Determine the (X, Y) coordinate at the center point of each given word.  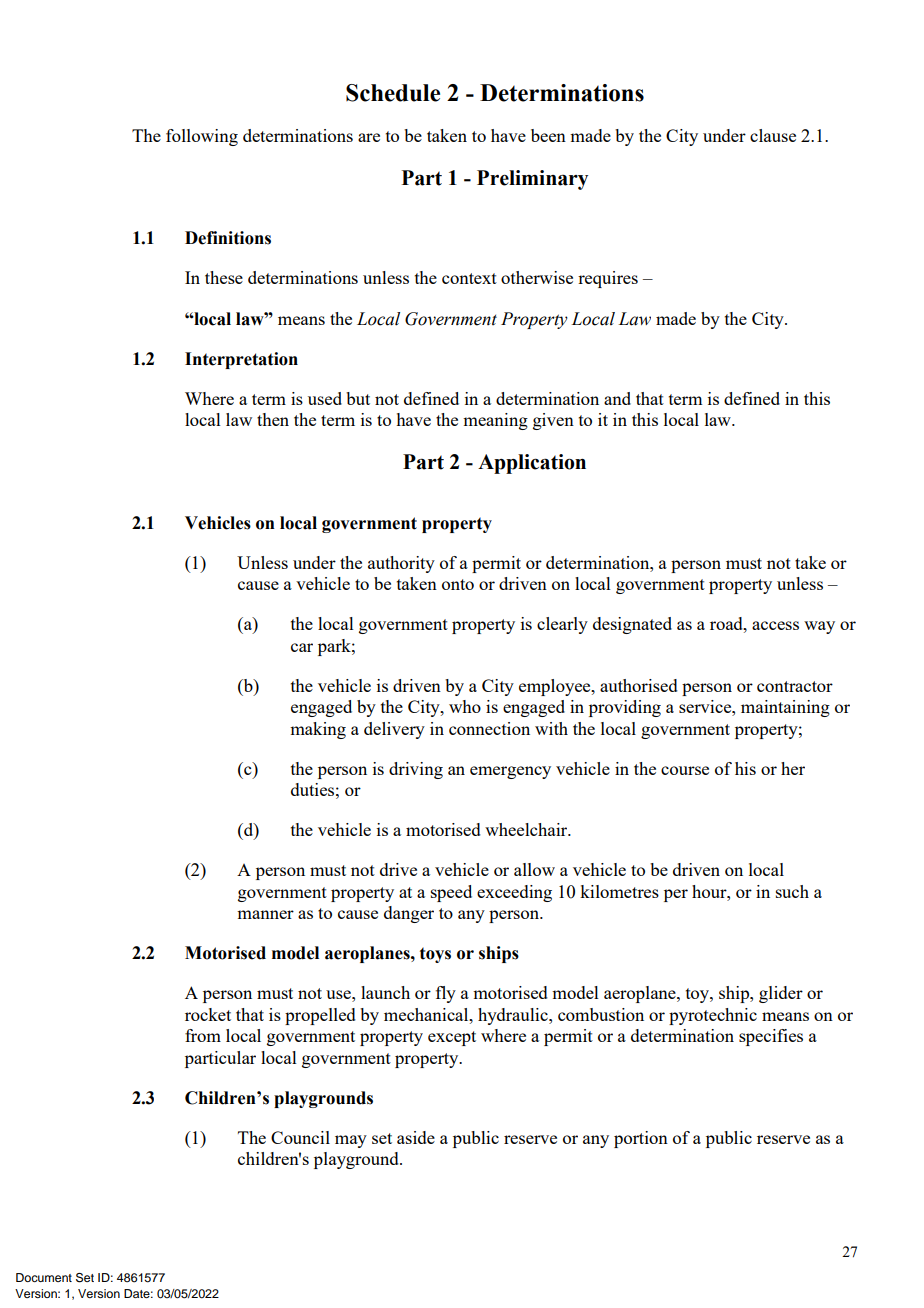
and (617, 398)
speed (451, 893)
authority (401, 564)
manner (265, 914)
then (273, 419)
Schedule (393, 93)
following (202, 137)
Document (44, 1277)
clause (773, 135)
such (792, 891)
